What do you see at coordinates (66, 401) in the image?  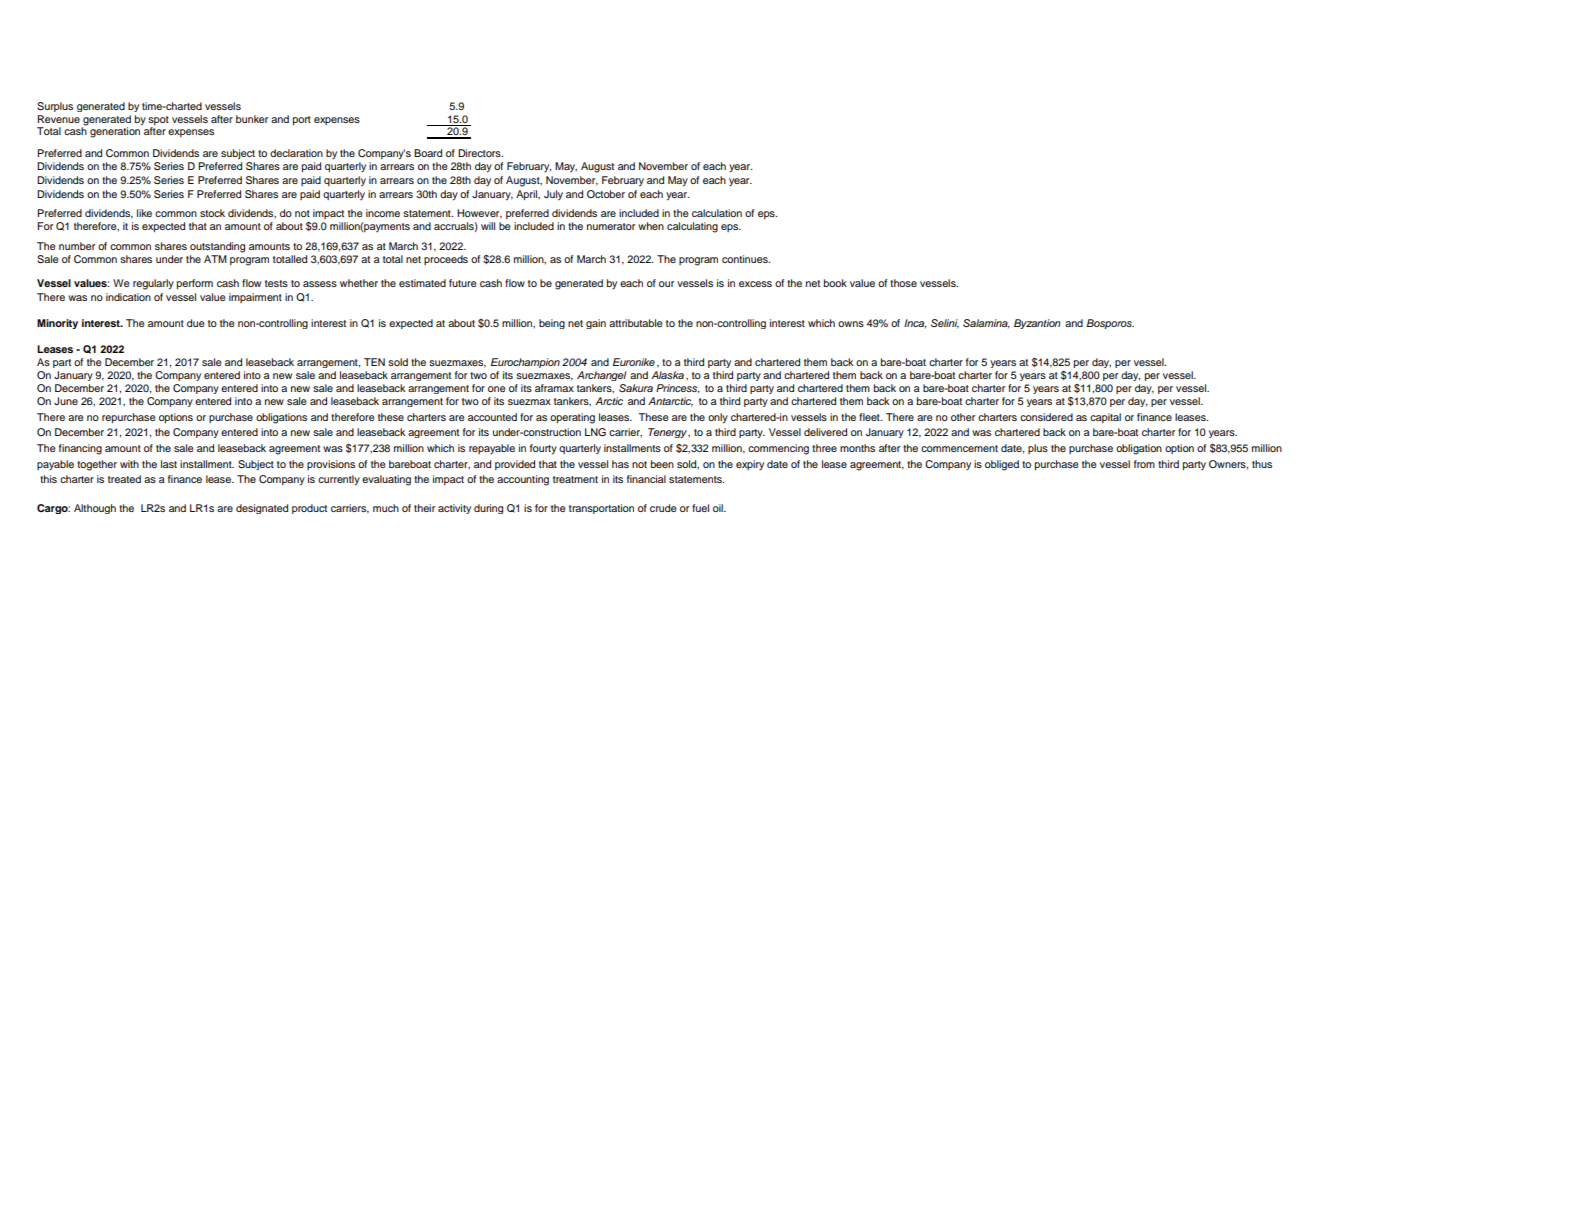 I see `June` at bounding box center [66, 401].
